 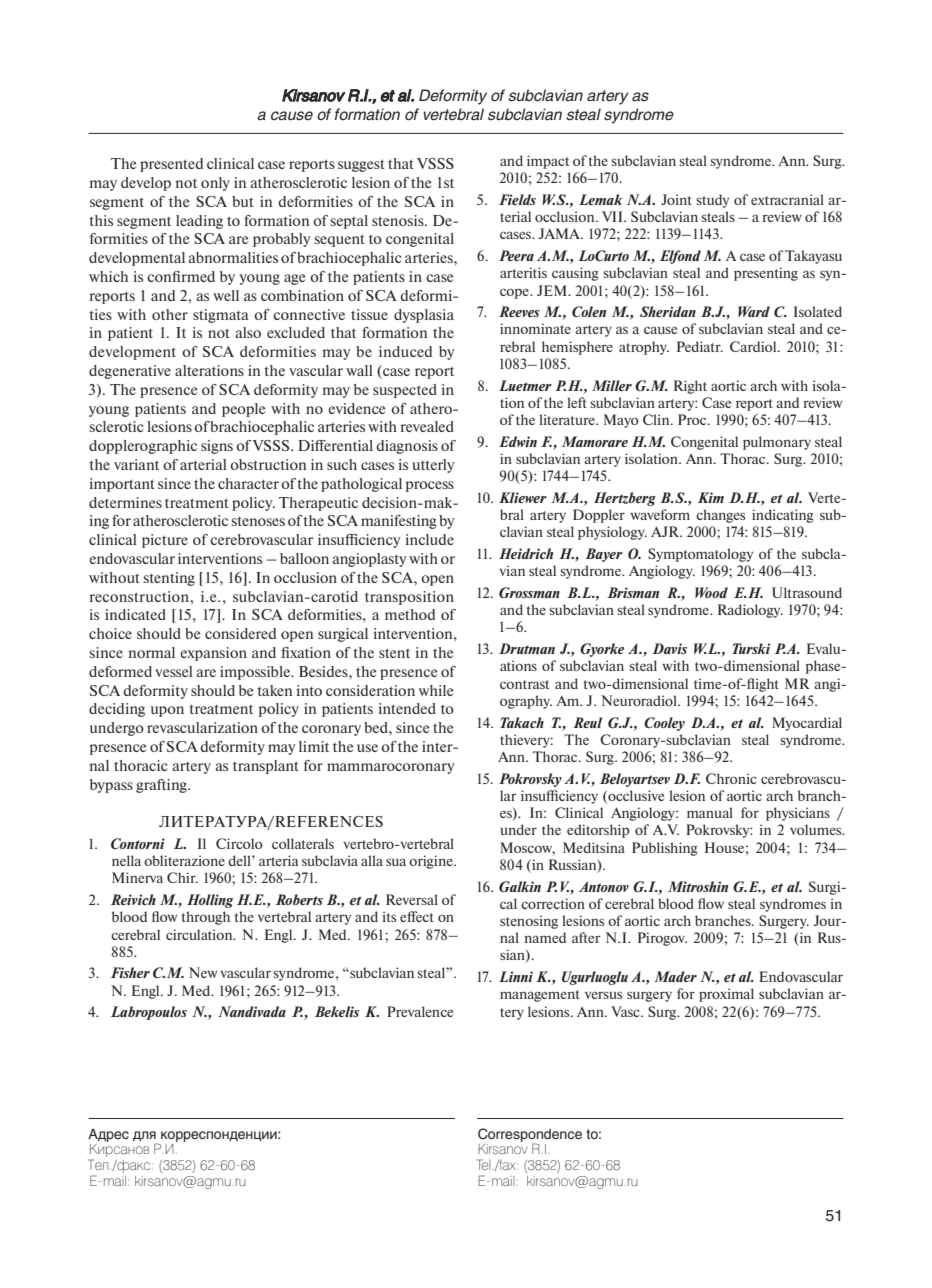 What do you see at coordinates (436, 690) in the document?
I see `while` at bounding box center [436, 690].
